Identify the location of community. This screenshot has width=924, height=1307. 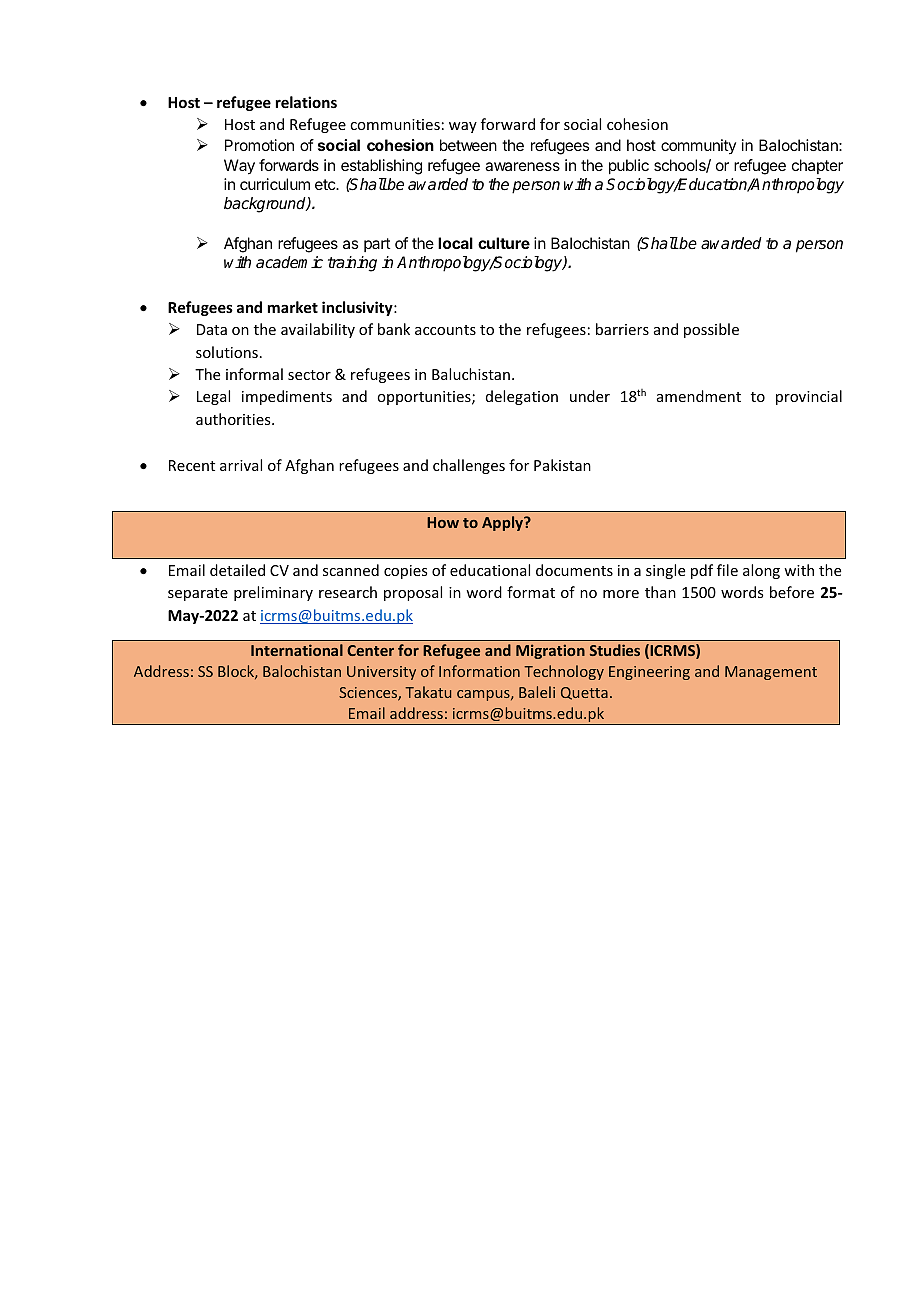
(698, 146).
